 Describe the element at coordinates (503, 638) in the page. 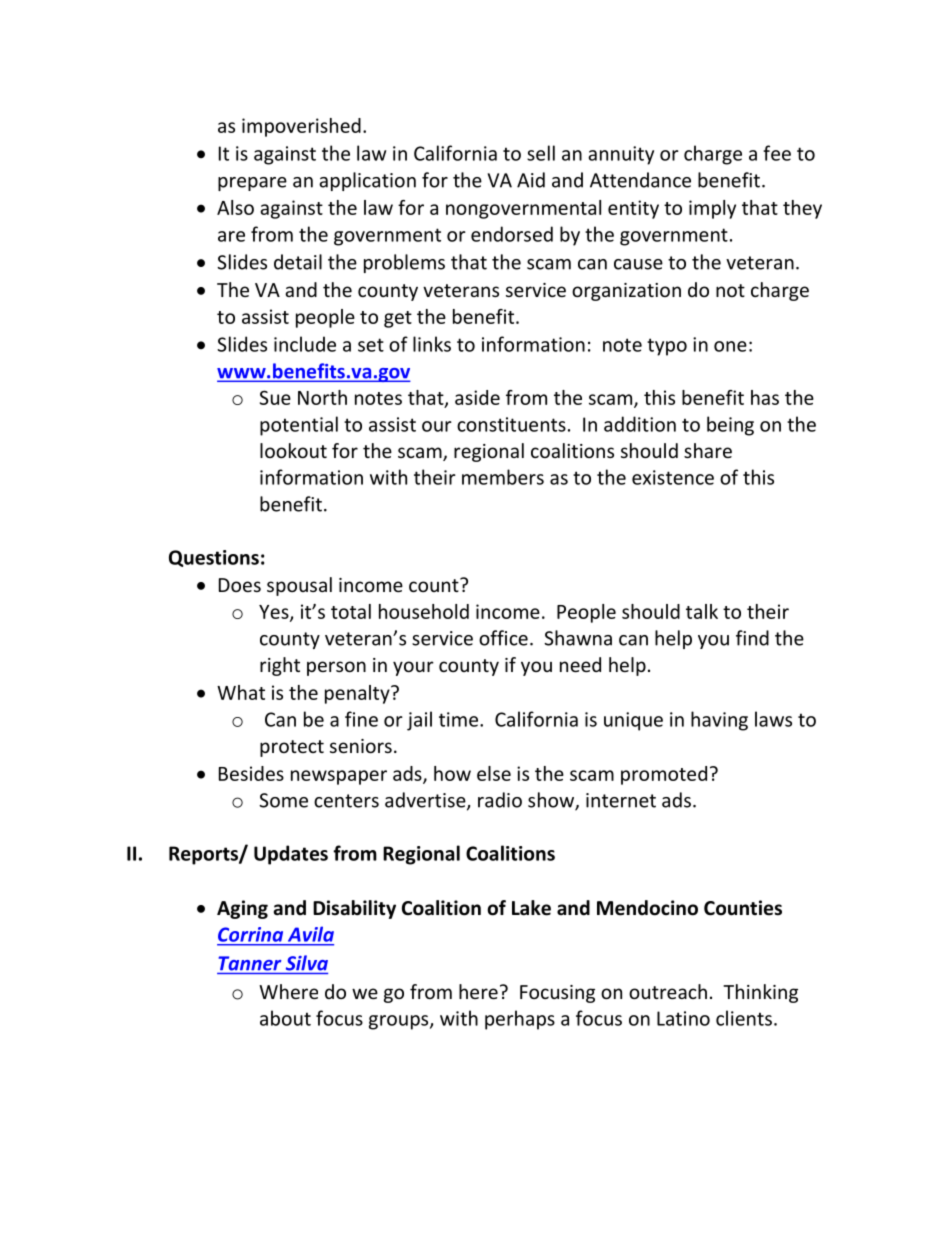

I see `office` at that location.
